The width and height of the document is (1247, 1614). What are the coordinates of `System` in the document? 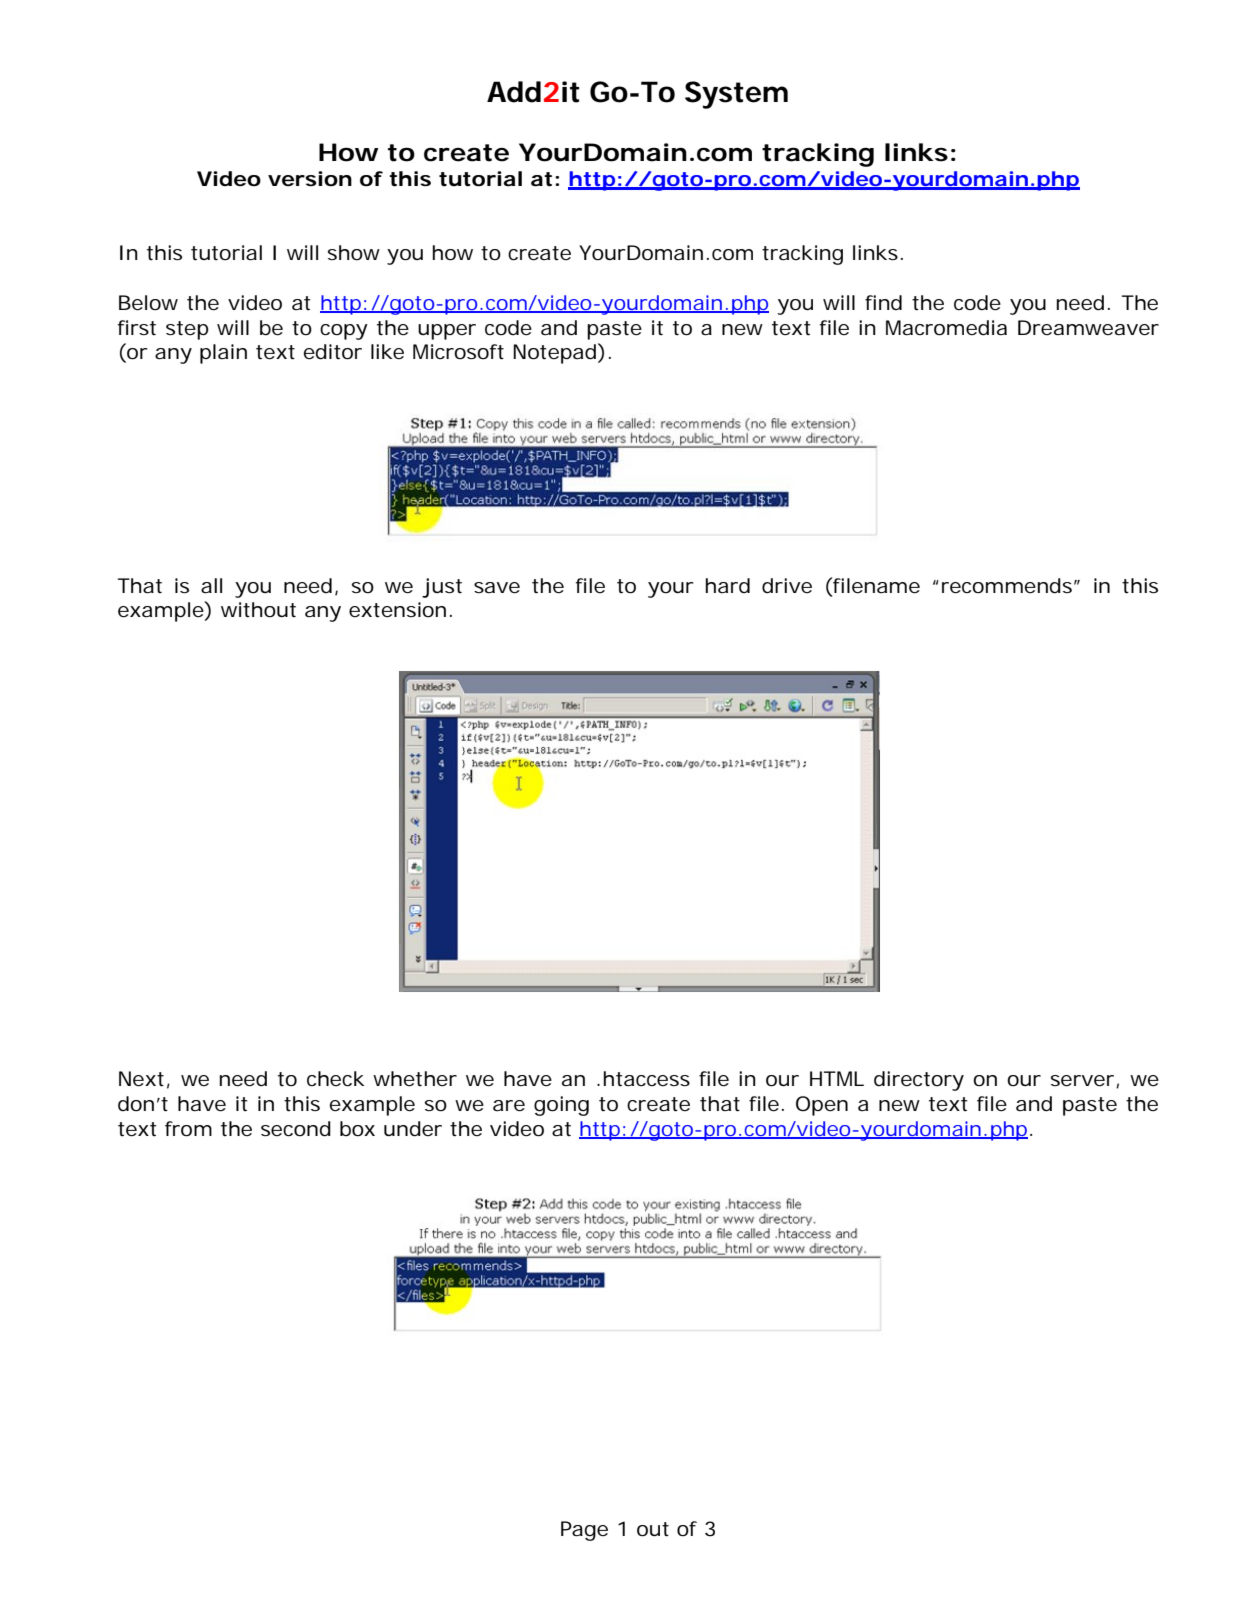 It's located at (736, 95).
